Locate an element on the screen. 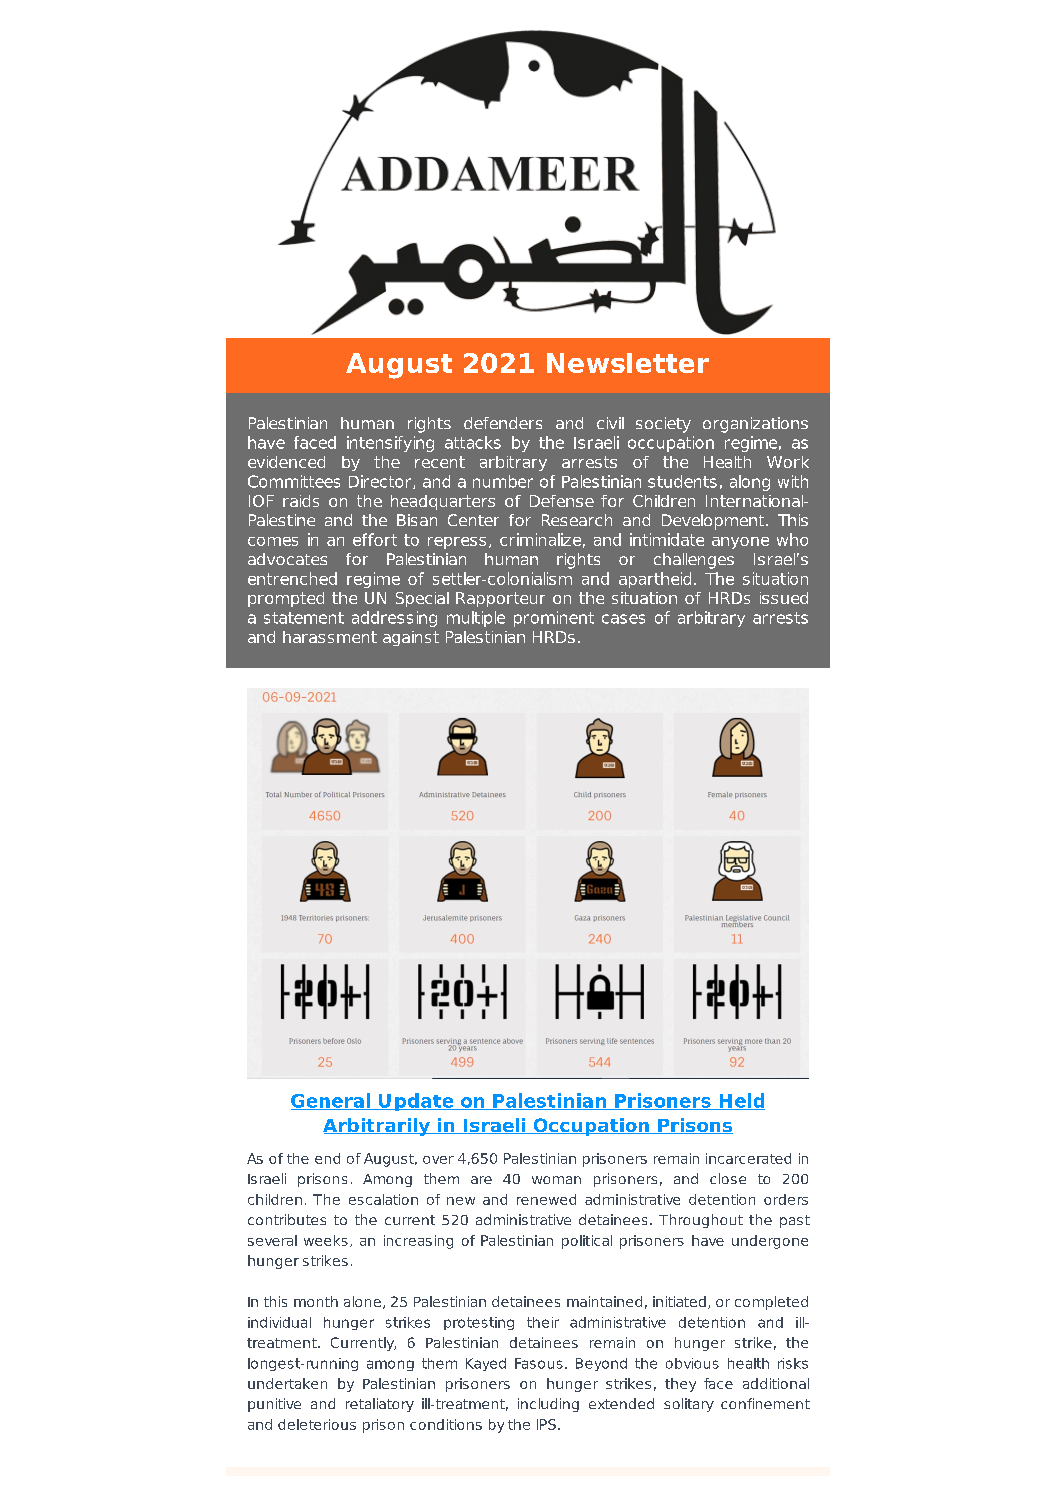 This screenshot has height=1495, width=1056. Arbitrarily is located at coordinates (377, 1127).
